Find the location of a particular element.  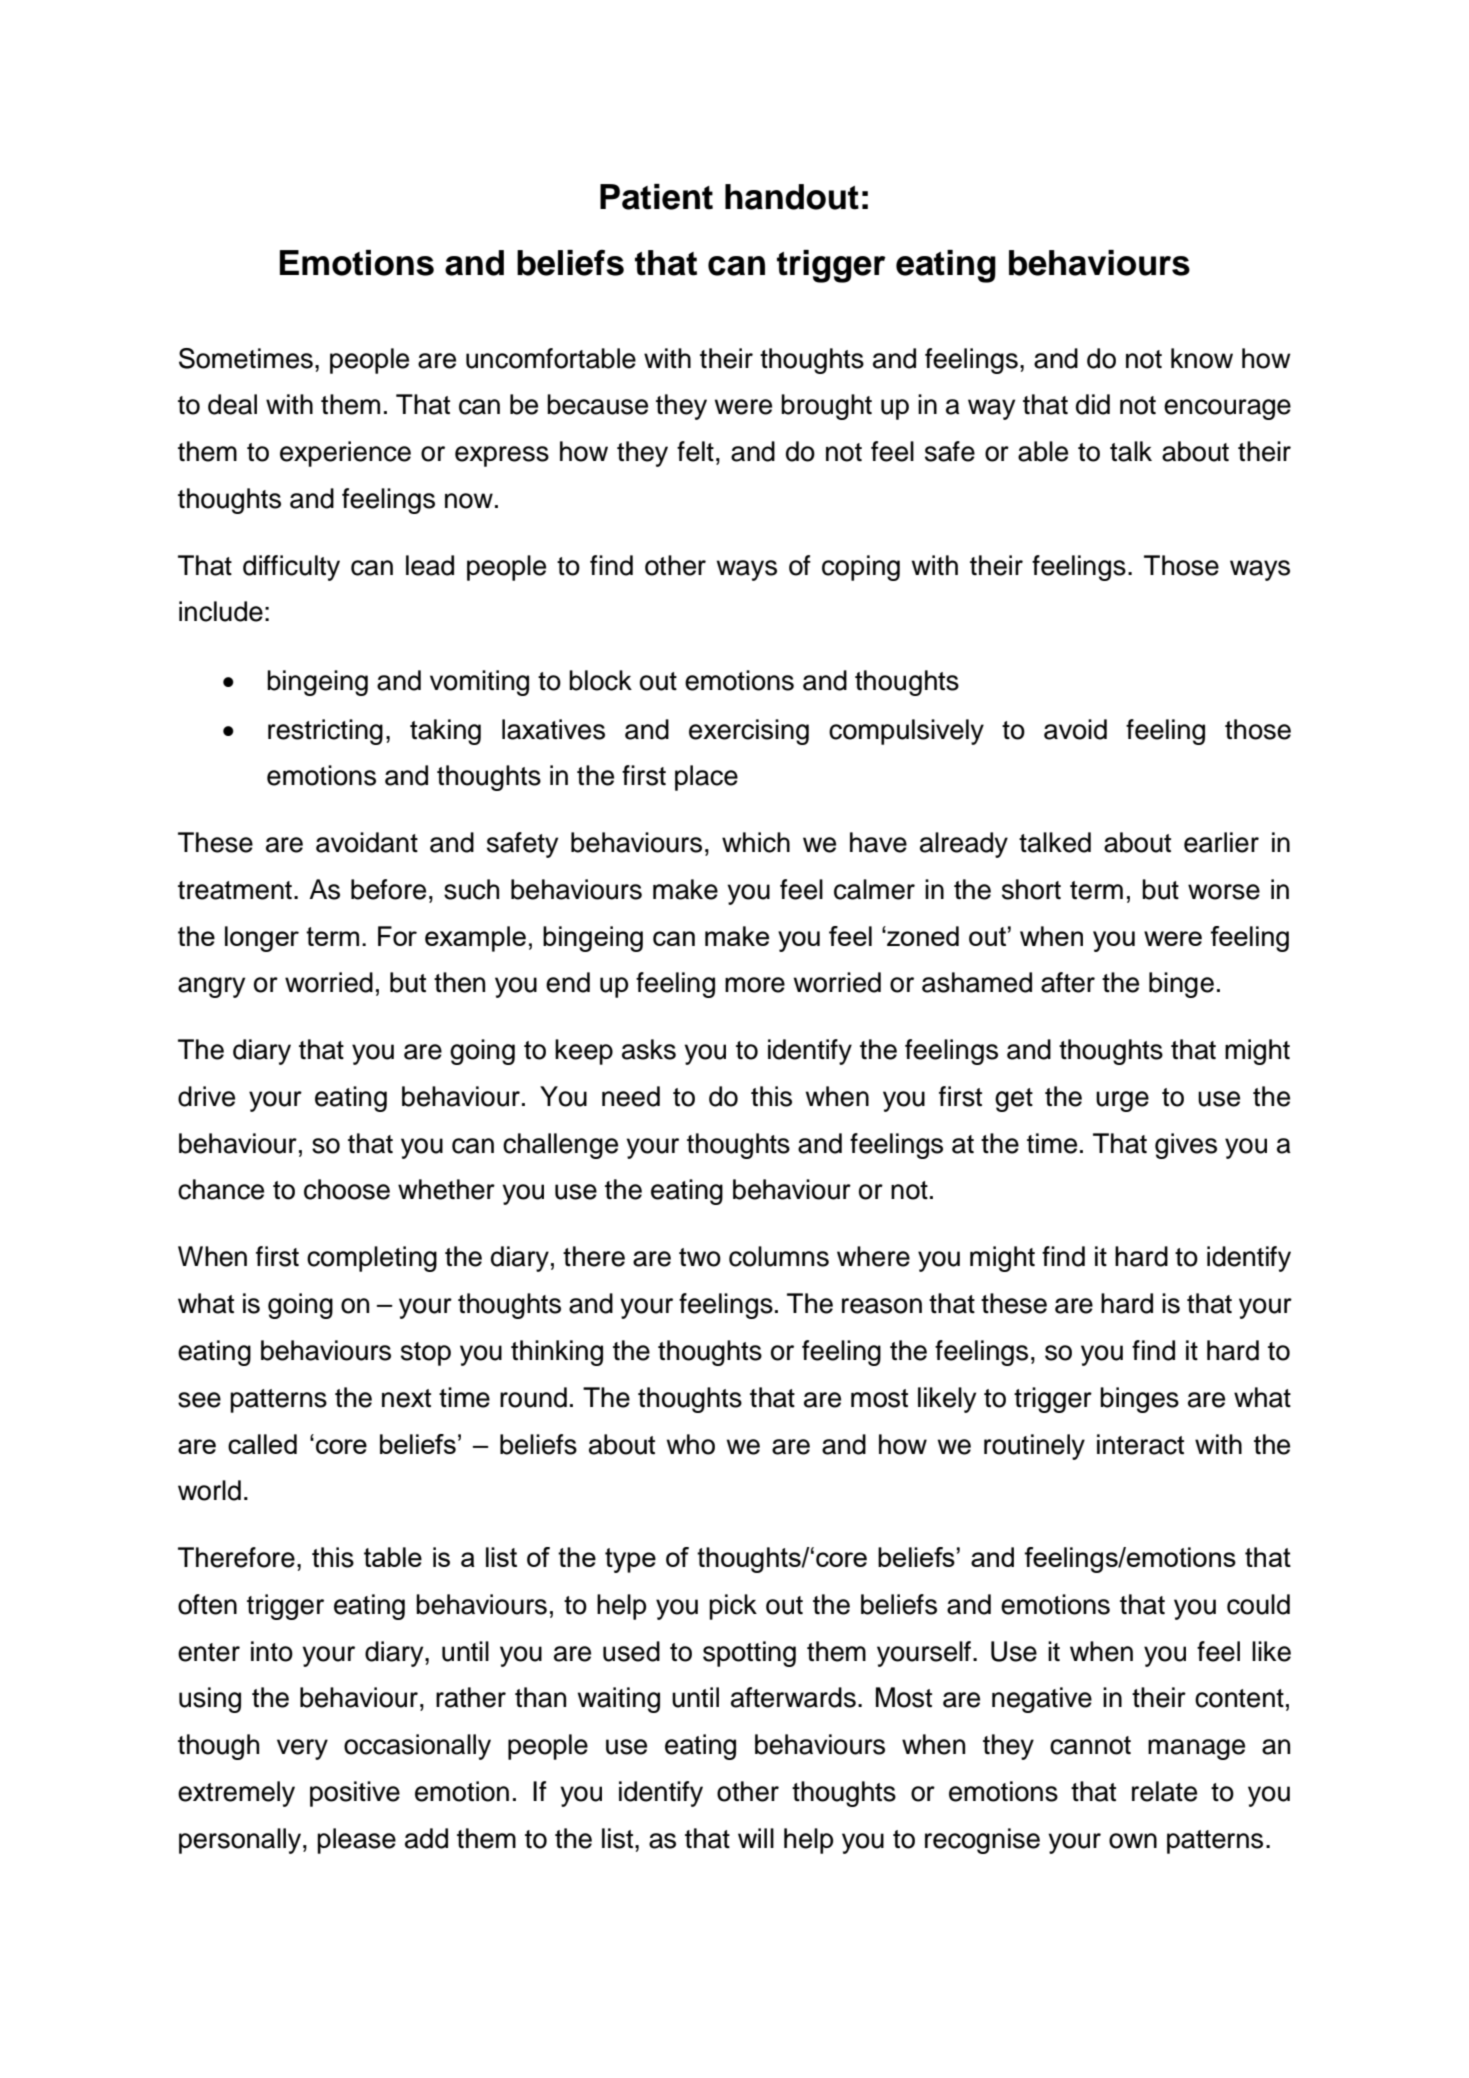

choose is located at coordinates (347, 1189).
